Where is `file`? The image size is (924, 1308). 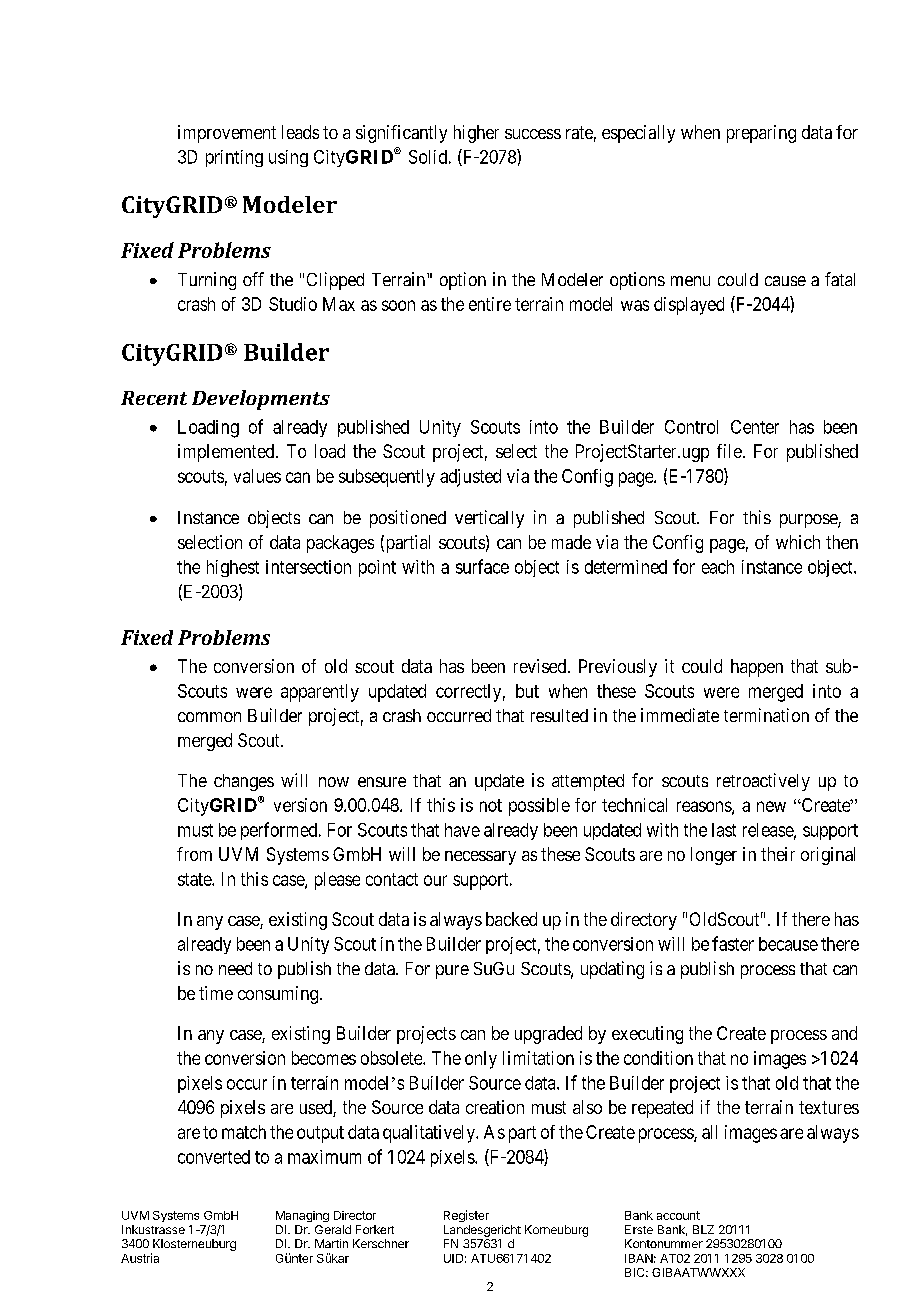 file is located at coordinates (729, 451).
